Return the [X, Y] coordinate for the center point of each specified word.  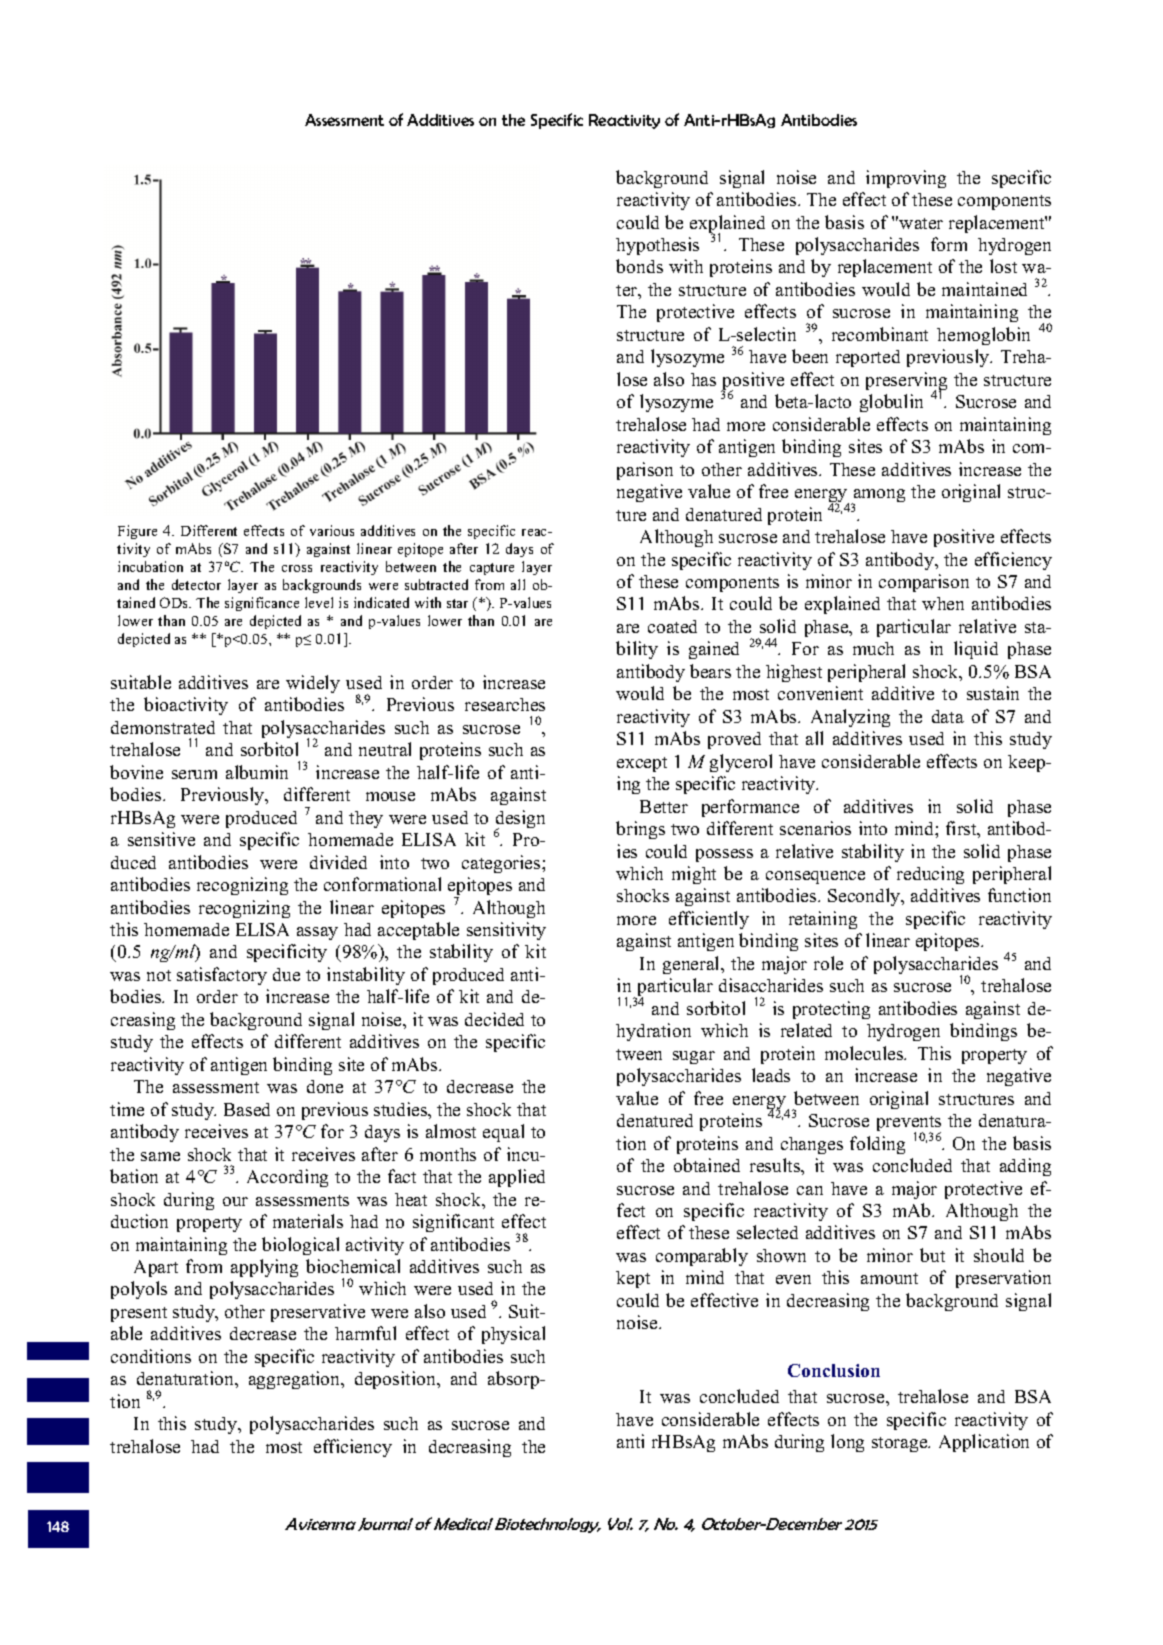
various [332, 530]
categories [502, 864]
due [286, 974]
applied [517, 1178]
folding [877, 1145]
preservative [318, 1313]
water [921, 223]
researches [505, 704]
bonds [639, 266]
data [948, 716]
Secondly [865, 897]
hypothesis [657, 246]
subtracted [436, 584]
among [878, 497]
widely [313, 684]
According [287, 1178]
